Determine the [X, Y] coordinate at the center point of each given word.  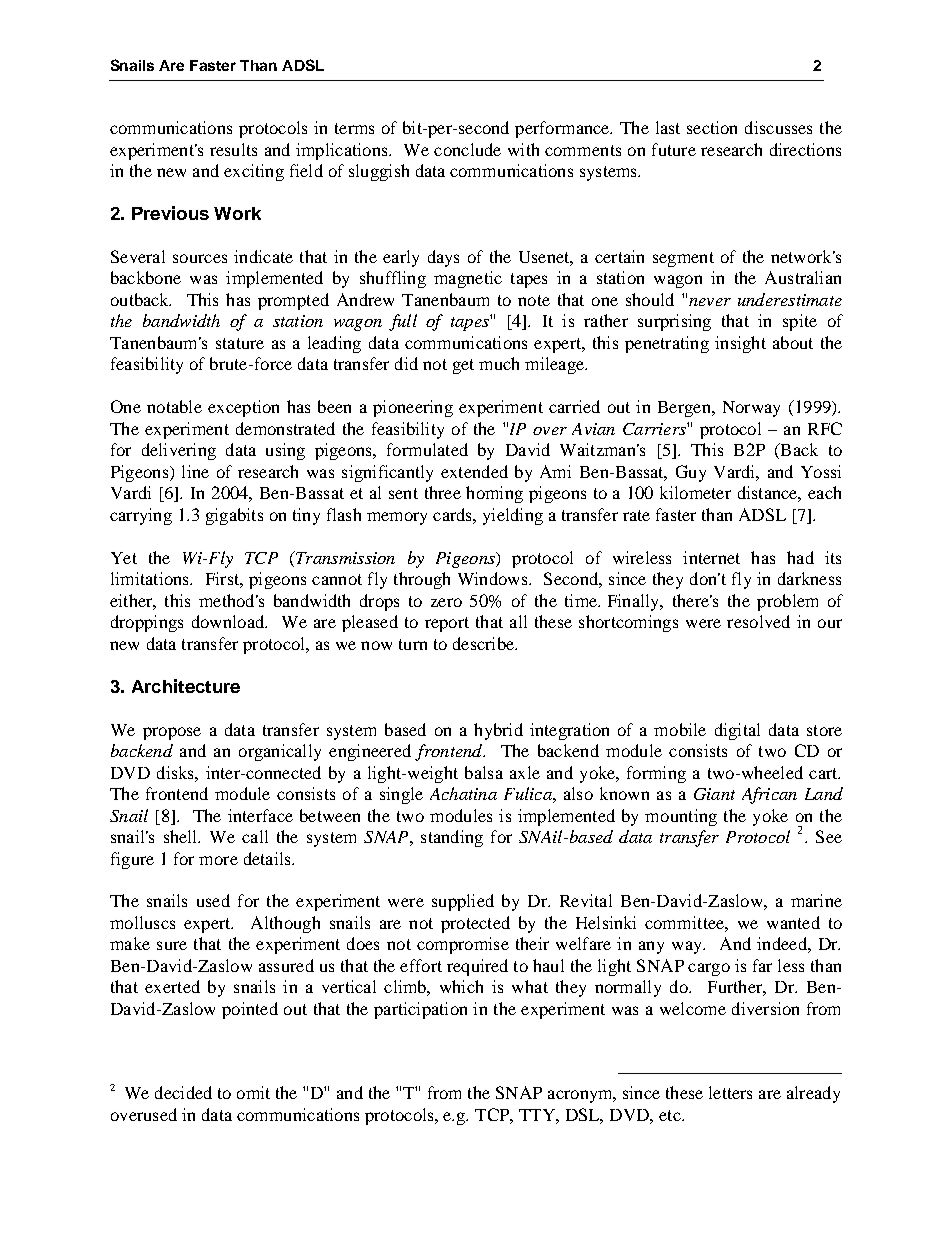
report [447, 624]
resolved [758, 621]
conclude [467, 149]
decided [183, 1092]
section [712, 127]
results [233, 149]
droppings [147, 623]
